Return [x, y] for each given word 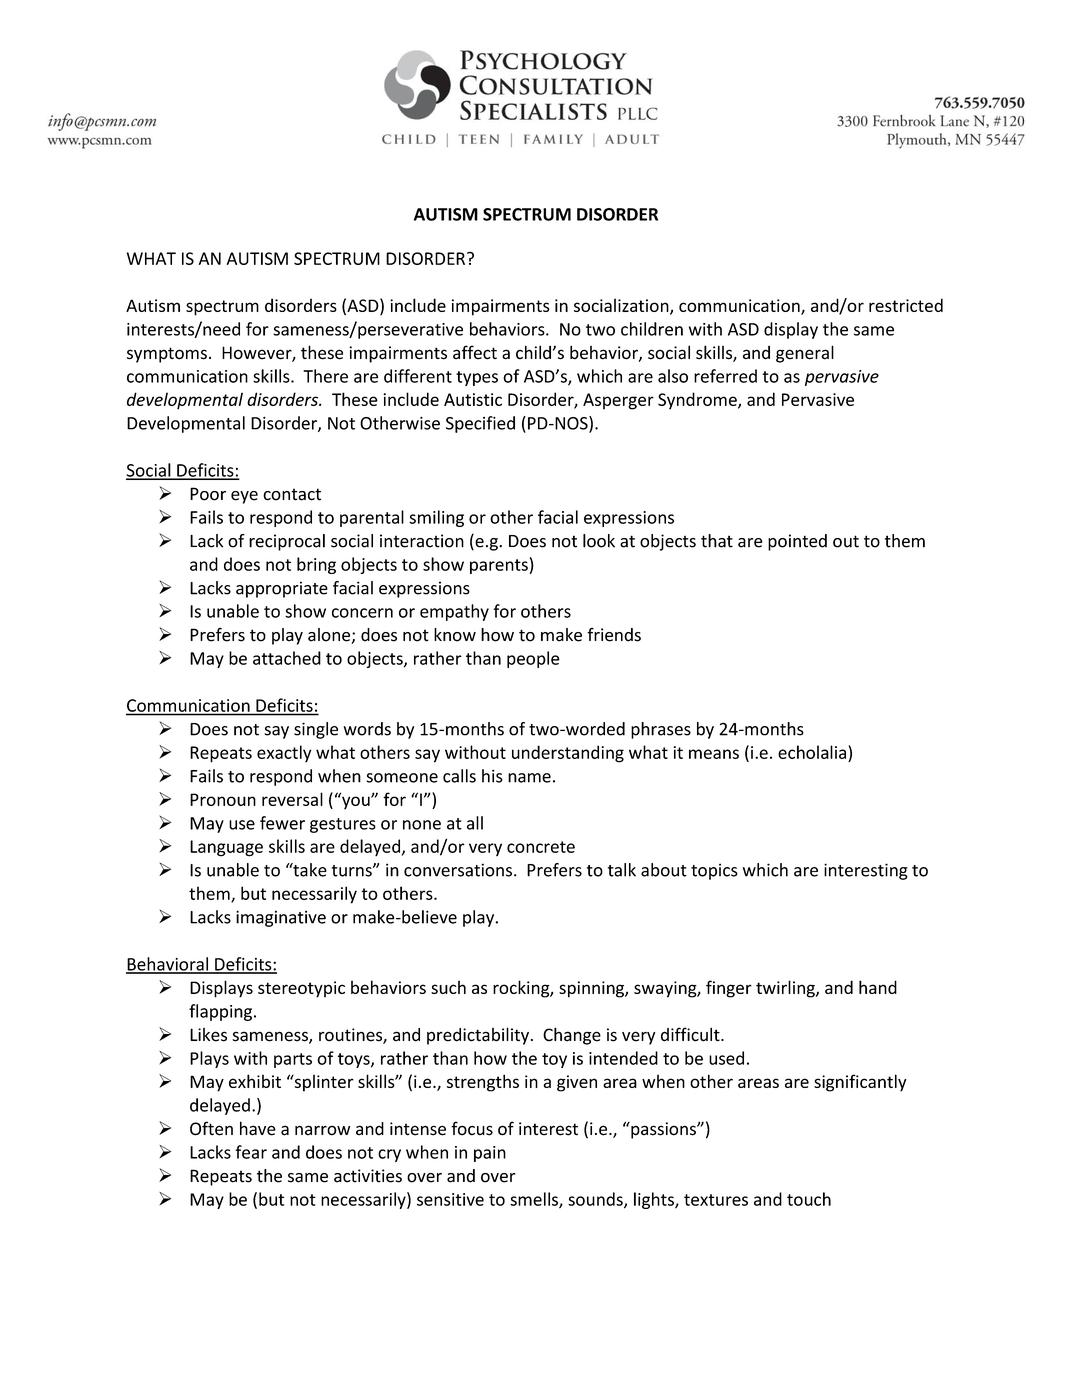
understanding [568, 754]
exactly [284, 754]
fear [251, 1152]
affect [475, 352]
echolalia [812, 752]
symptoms [167, 355]
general [805, 354]
